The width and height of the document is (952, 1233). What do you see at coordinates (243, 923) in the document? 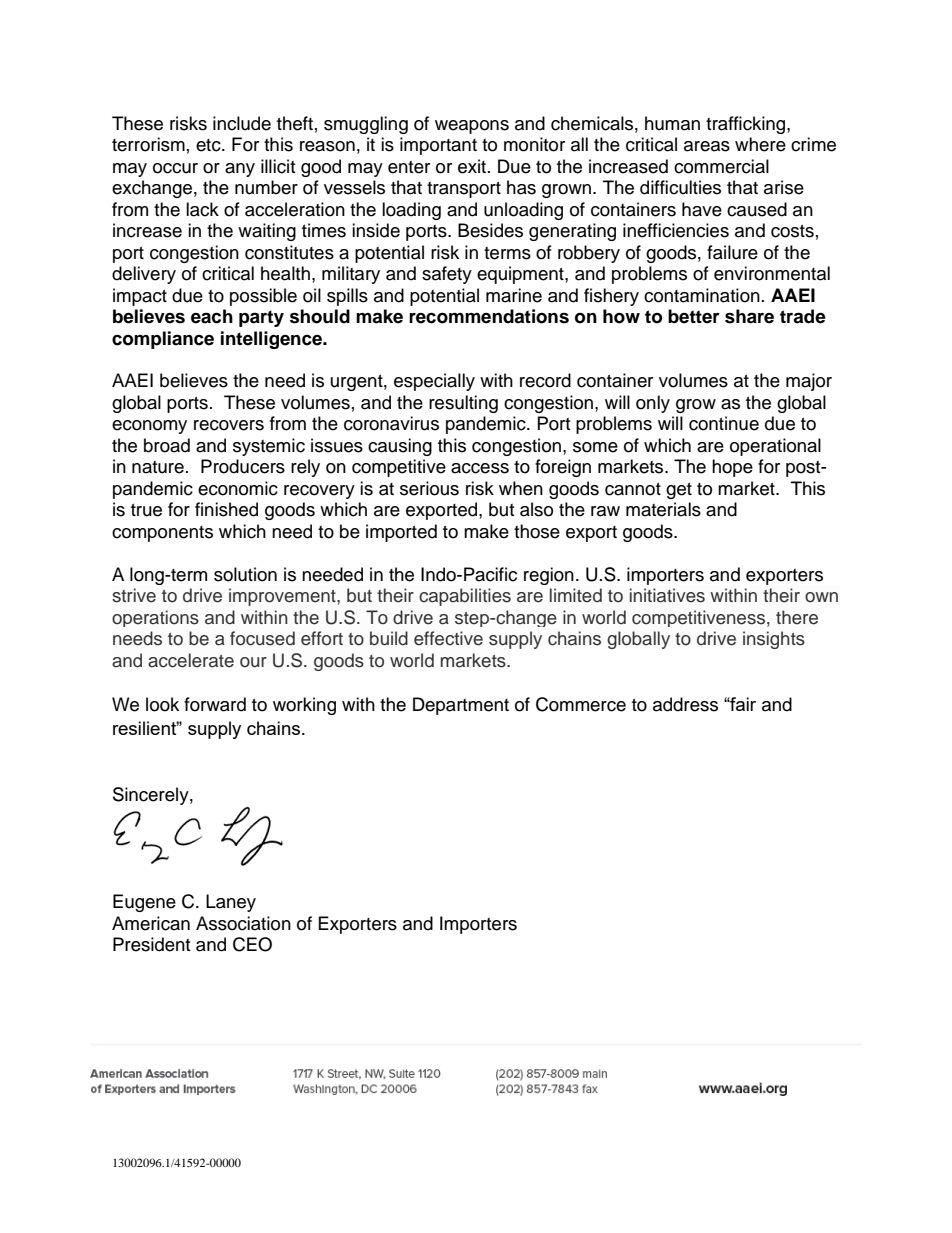
I see `Association` at bounding box center [243, 923].
